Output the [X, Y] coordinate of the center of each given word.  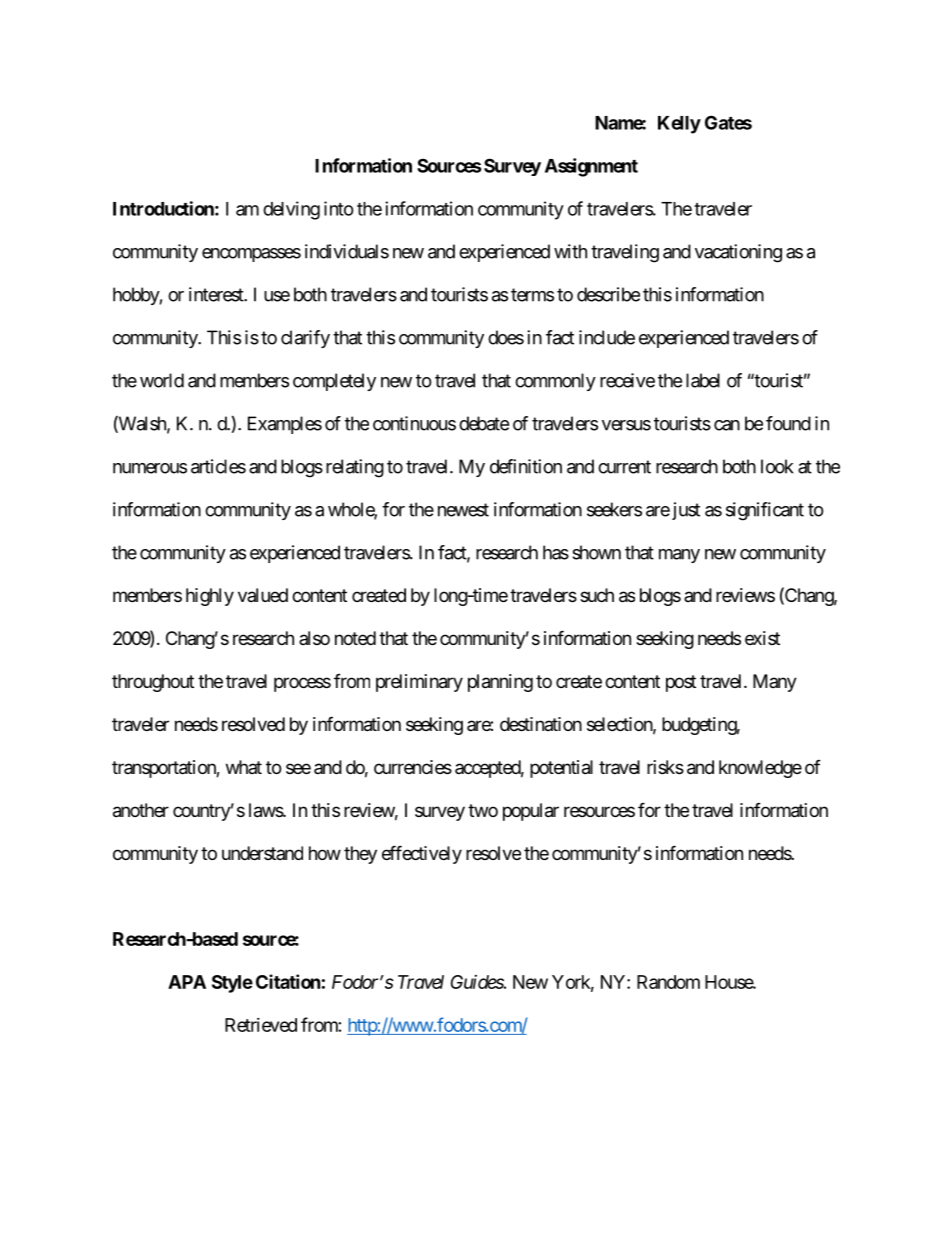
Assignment [591, 167]
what [244, 767]
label [703, 380]
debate [484, 423]
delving [291, 210]
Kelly [679, 125]
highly [210, 597]
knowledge [760, 769]
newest [463, 510]
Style [232, 984]
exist [762, 638]
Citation [288, 981]
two [483, 810]
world [162, 380]
